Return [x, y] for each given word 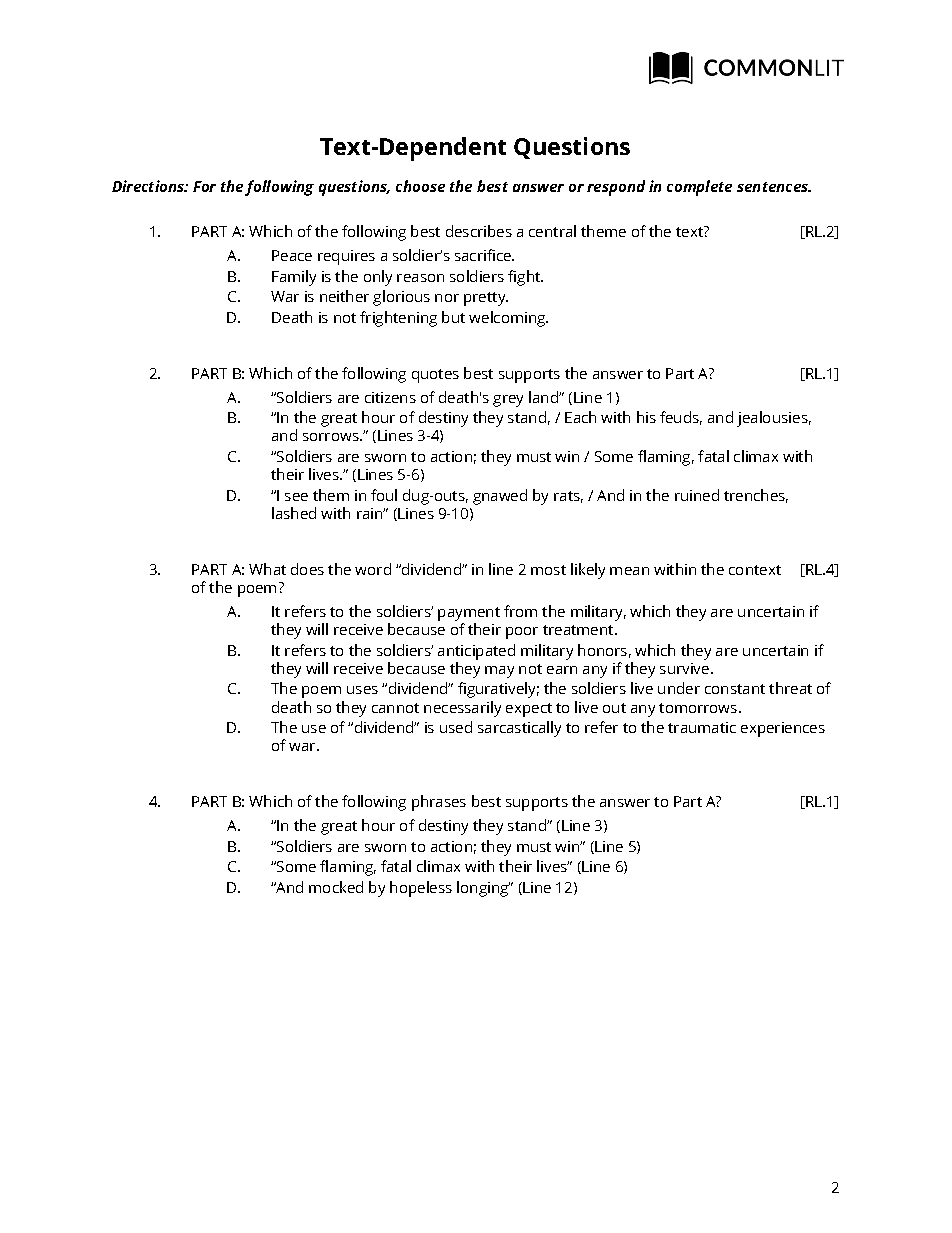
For [204, 186]
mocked [336, 887]
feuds [681, 418]
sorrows [332, 437]
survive [686, 668]
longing [483, 889]
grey [508, 401]
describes [479, 231]
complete [699, 188]
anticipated [476, 652]
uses [362, 690]
